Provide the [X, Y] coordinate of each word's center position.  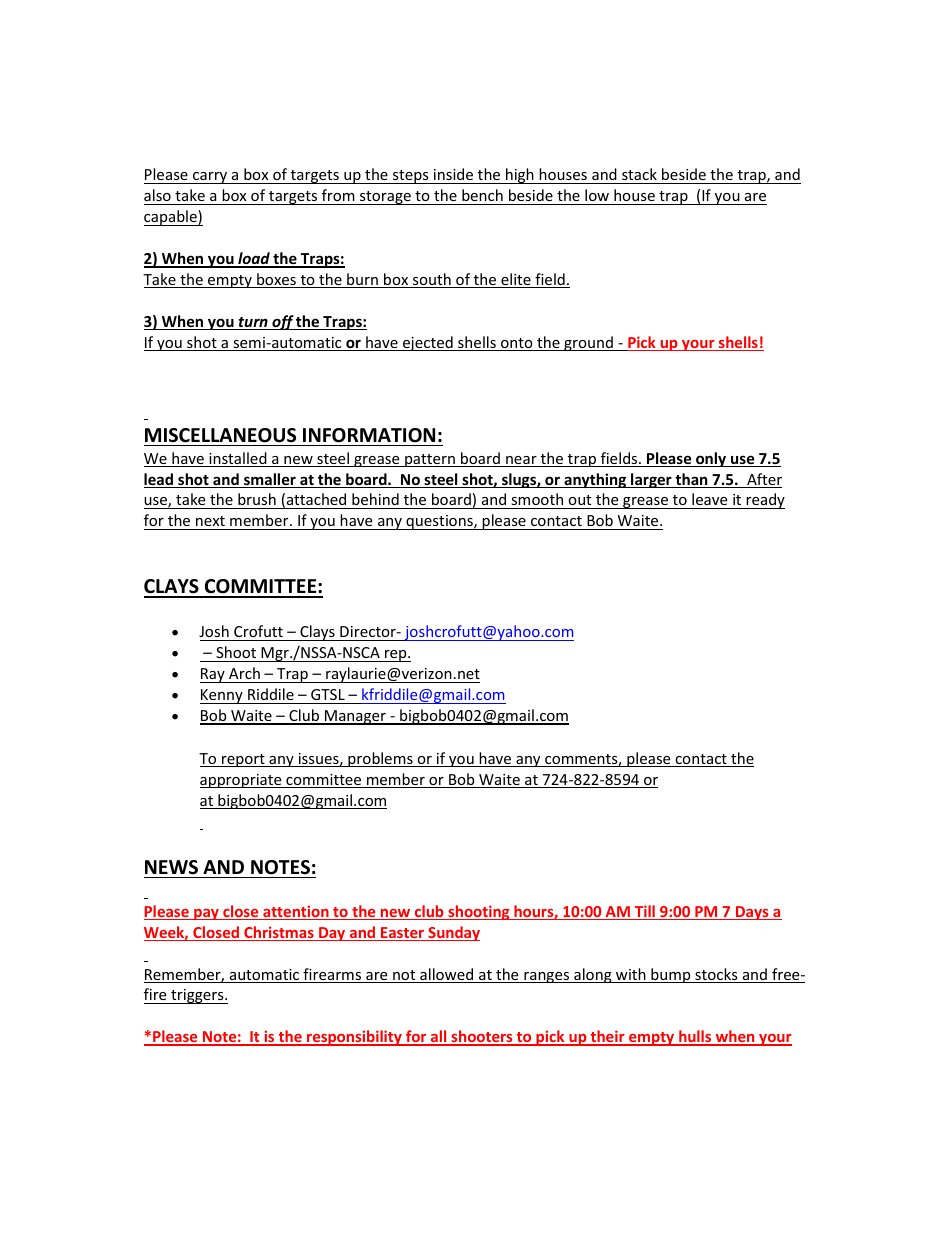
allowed [447, 975]
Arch [244, 673]
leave [710, 501]
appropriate [242, 781]
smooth [537, 501]
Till [645, 912]
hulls [695, 1037]
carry [210, 178]
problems [380, 759]
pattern [430, 460]
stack [639, 174]
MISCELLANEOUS [220, 435]
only [711, 459]
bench [482, 195]
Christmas [279, 933]
